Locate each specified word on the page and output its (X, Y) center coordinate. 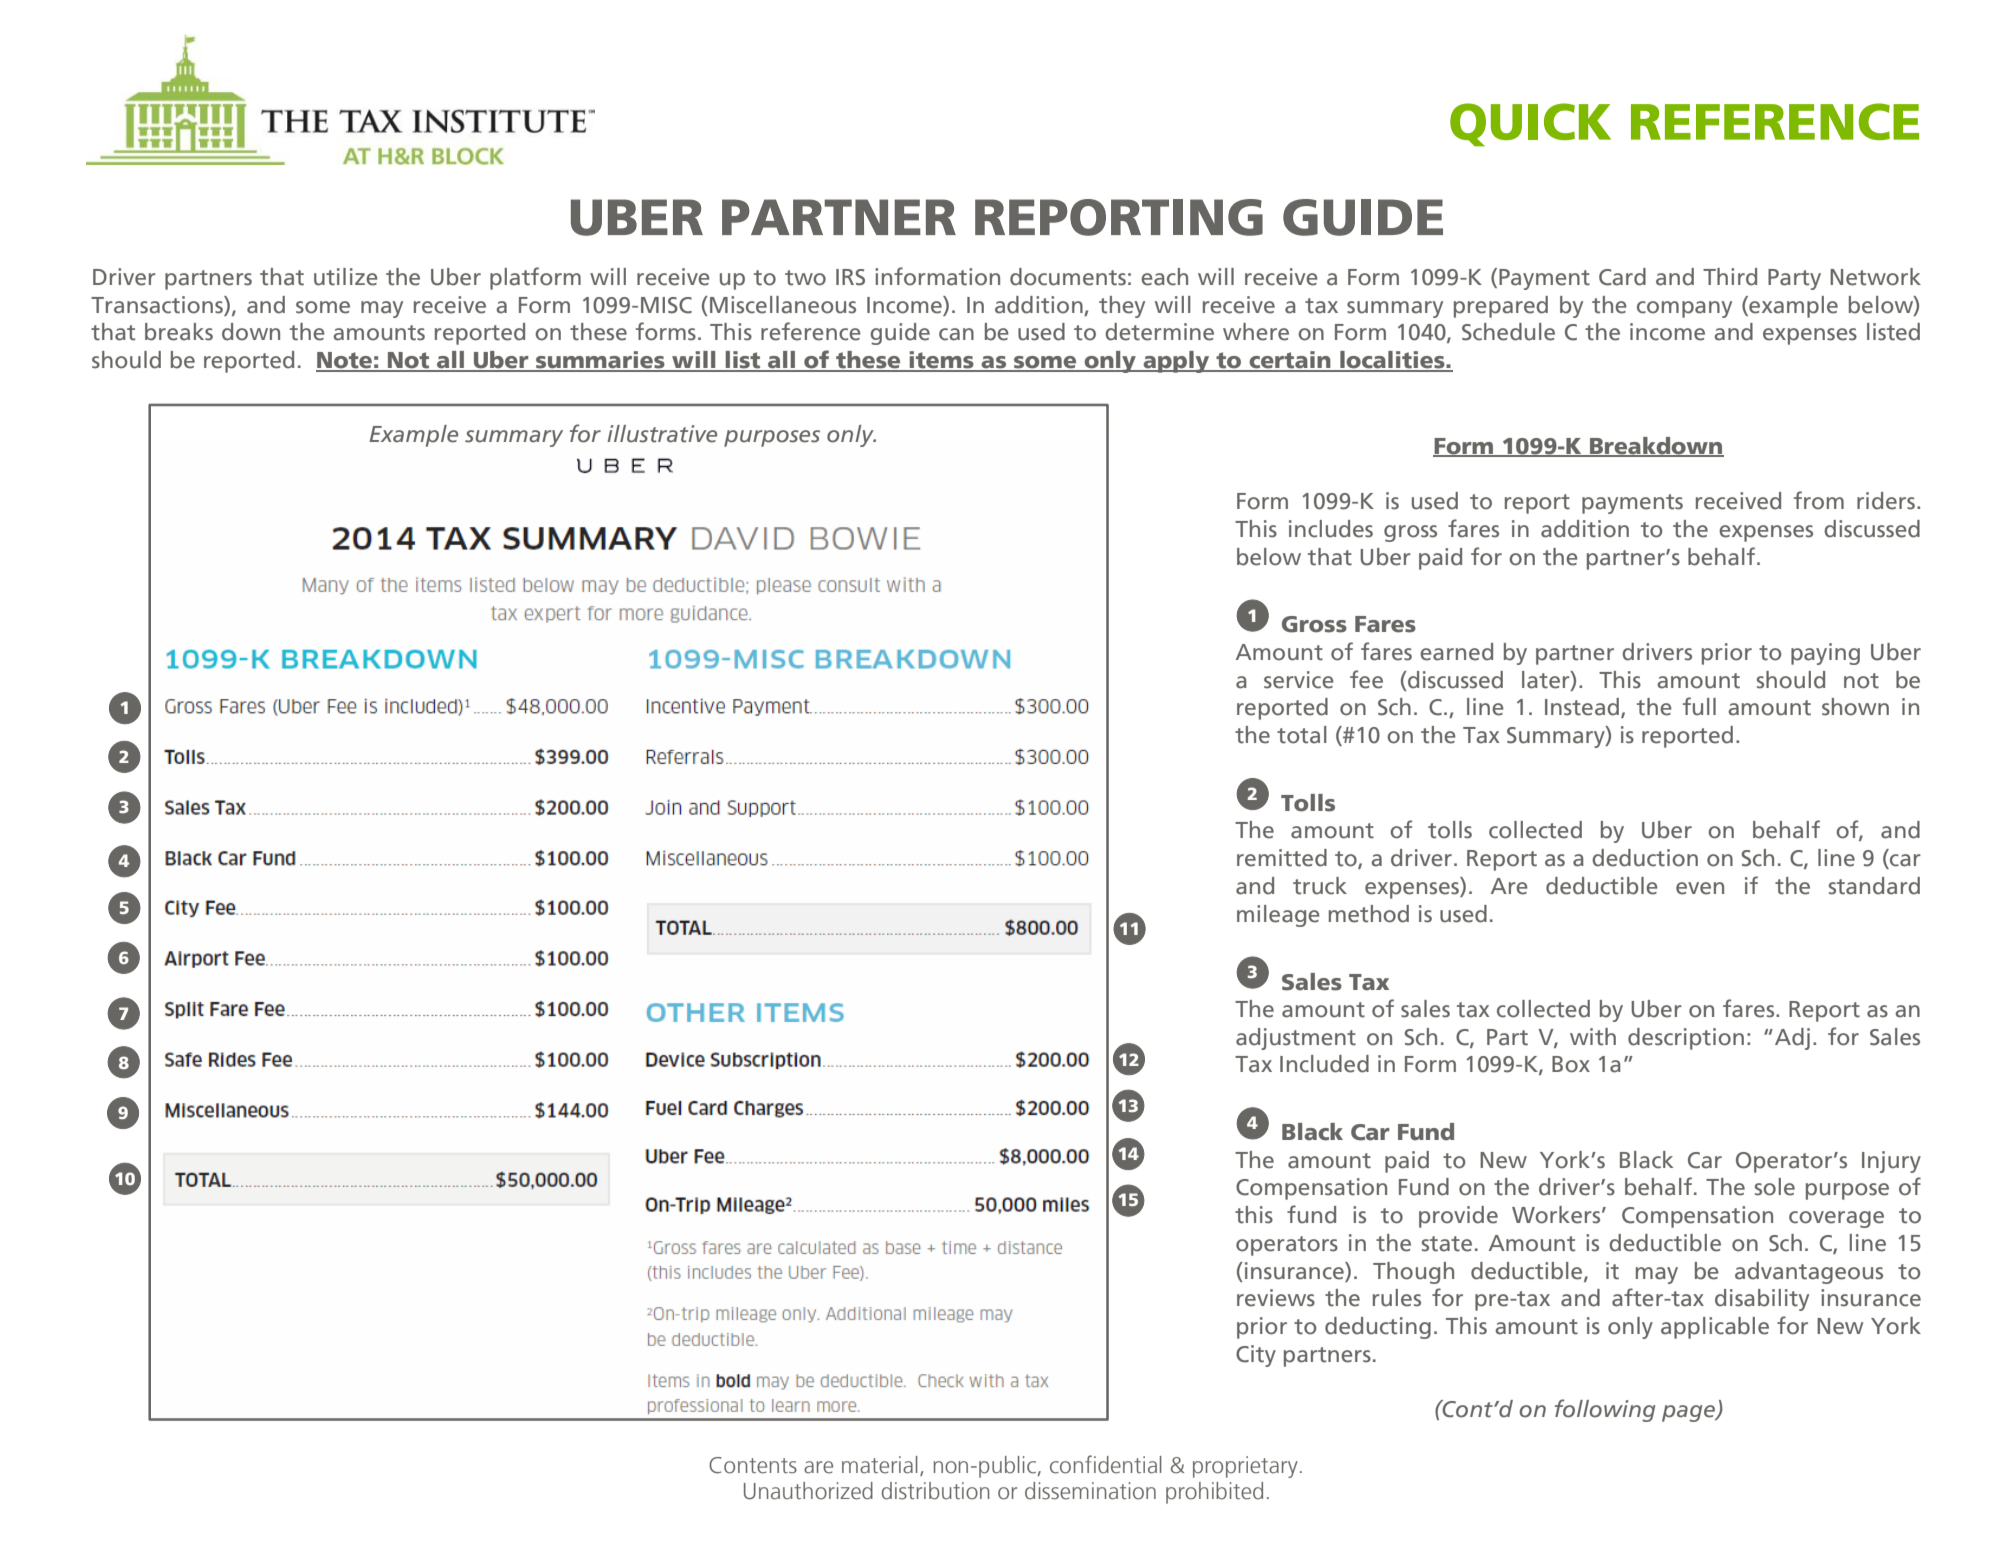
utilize (346, 277)
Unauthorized (808, 1491)
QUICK (1530, 125)
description (1686, 1039)
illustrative (662, 434)
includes (1331, 529)
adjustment (1296, 1039)
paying (1825, 654)
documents (1068, 277)
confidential (1106, 1464)
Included (1324, 1064)
